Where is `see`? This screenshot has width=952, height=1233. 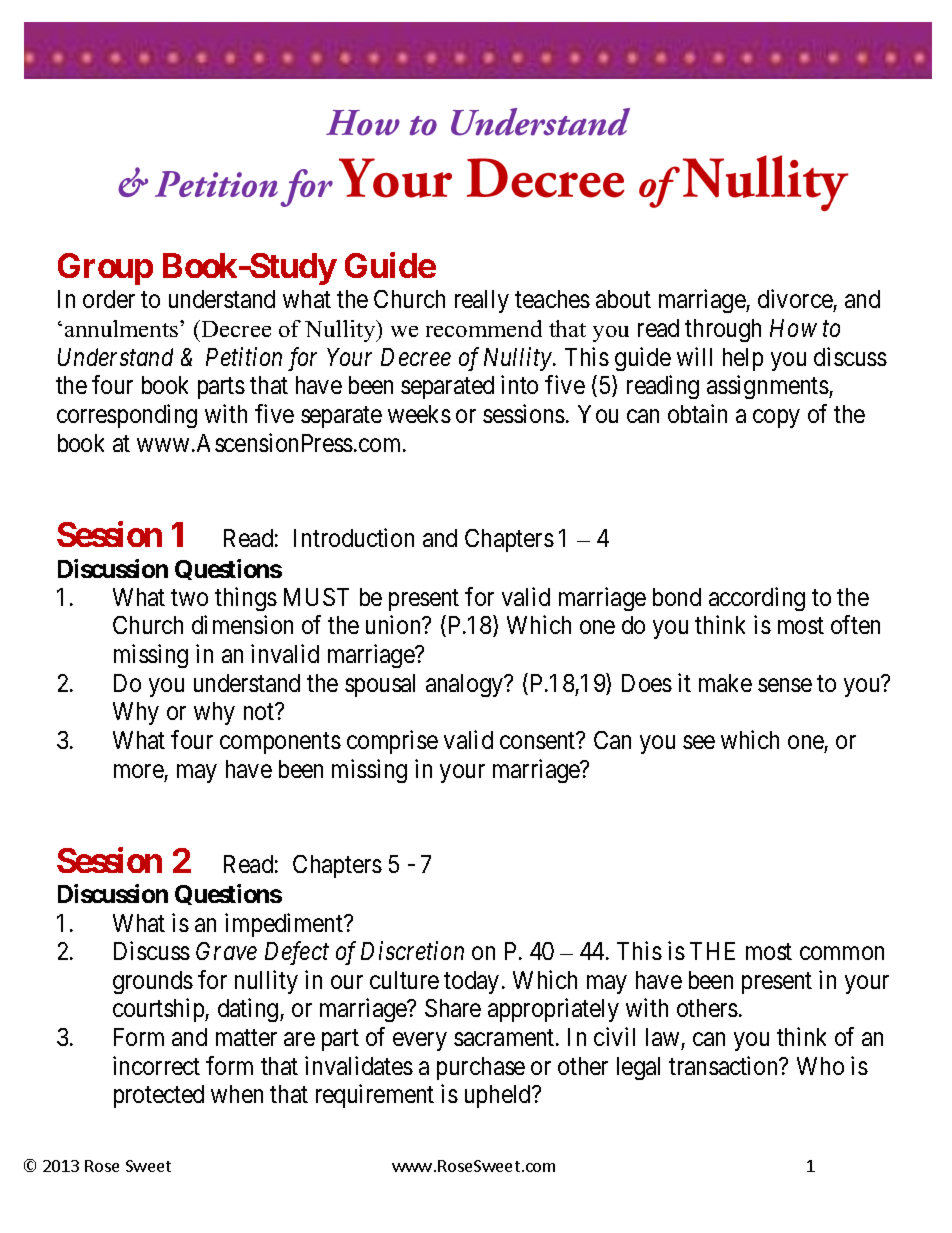
see is located at coordinates (699, 742).
